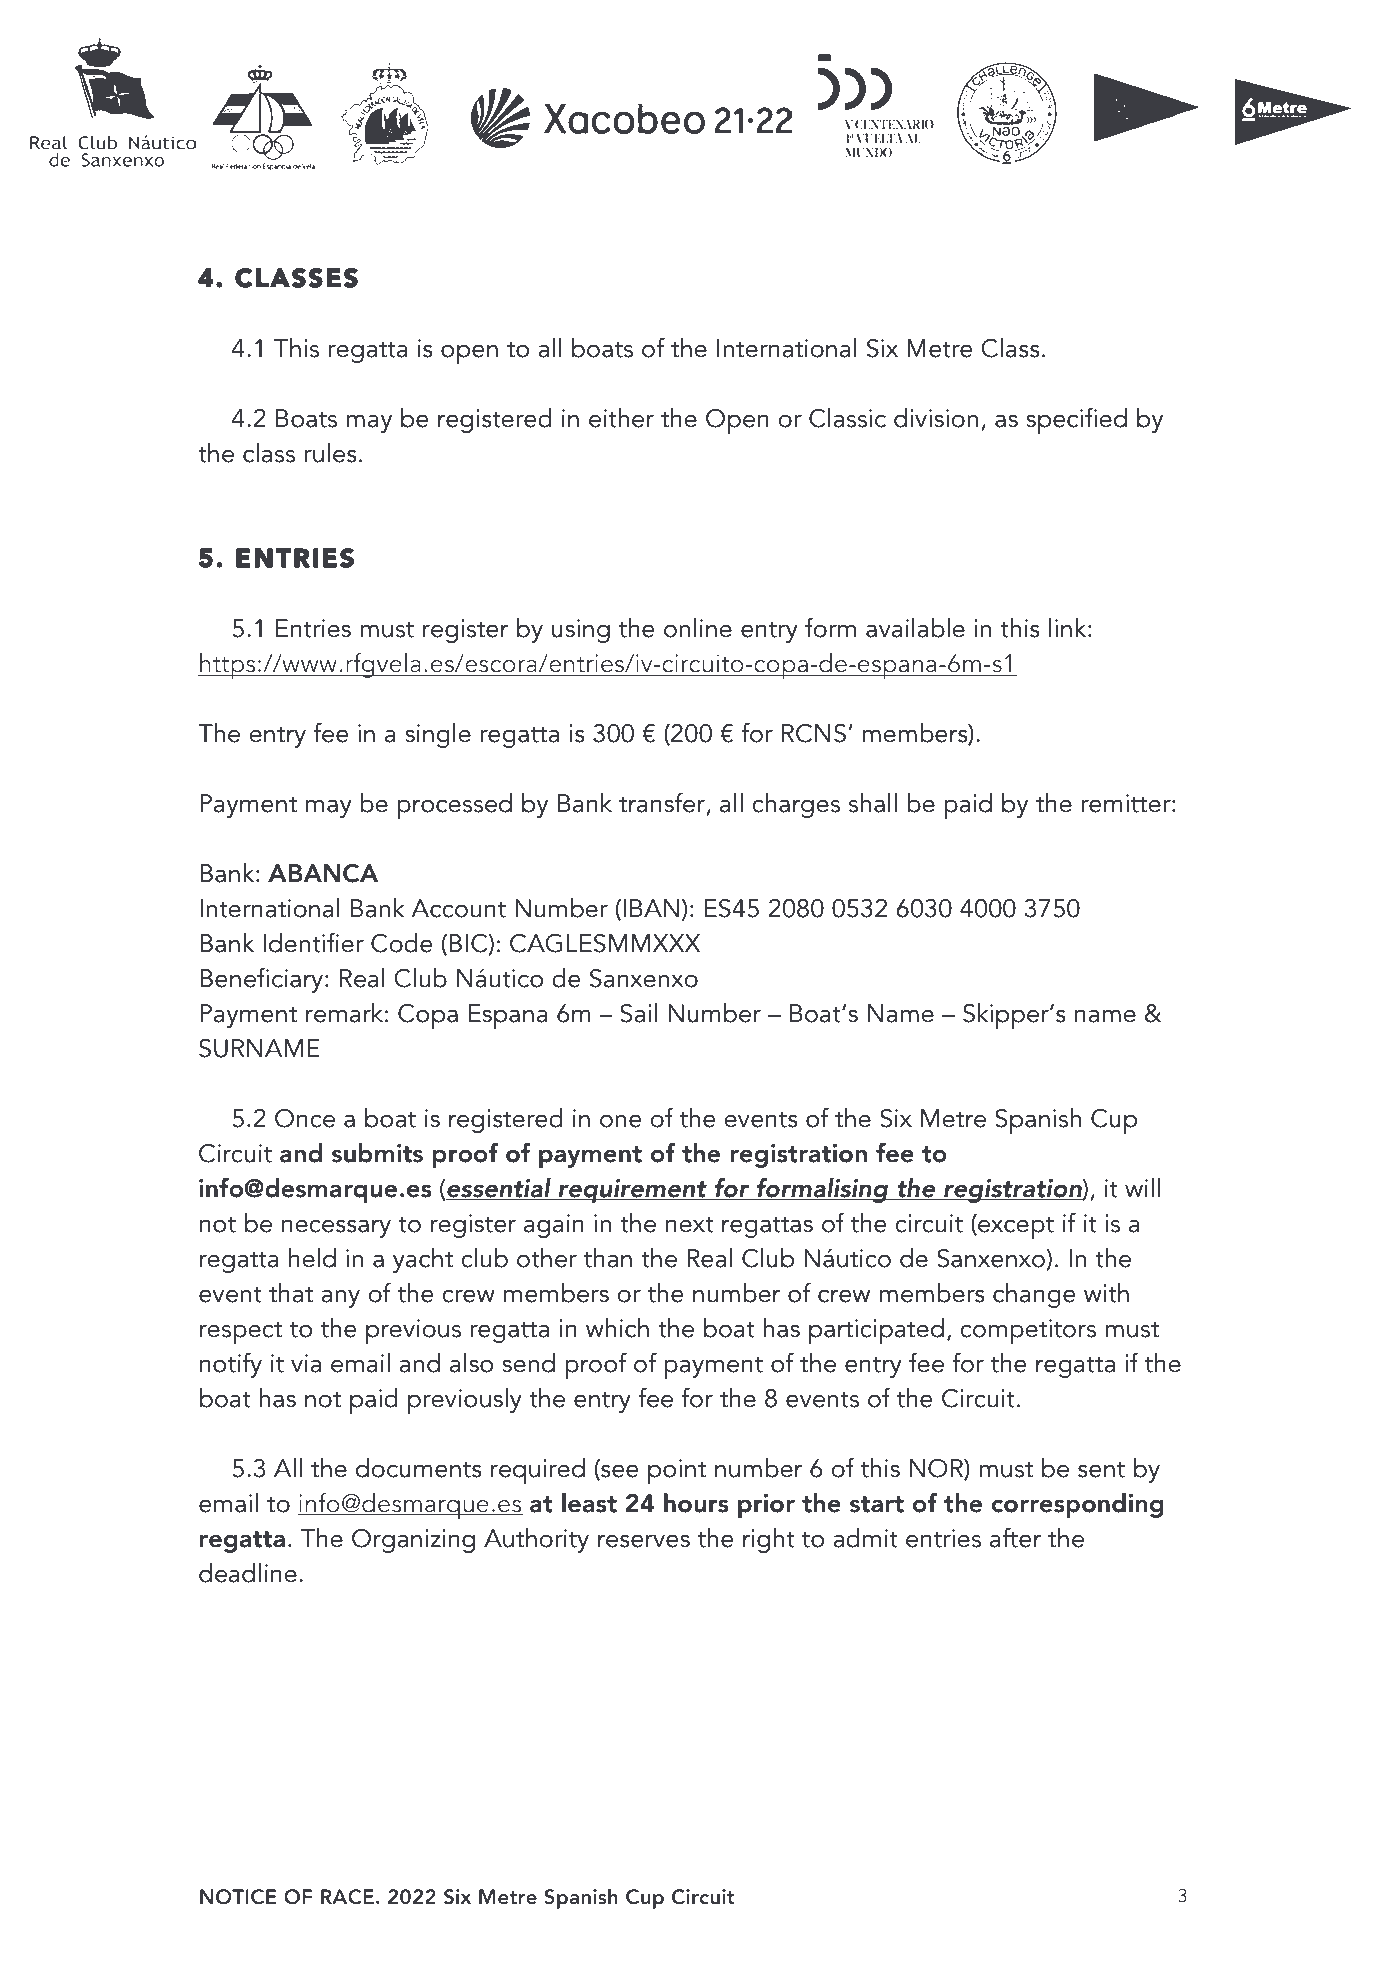 Image resolution: width=1386 pixels, height=1961 pixels. I want to click on Identifier, so click(313, 942).
